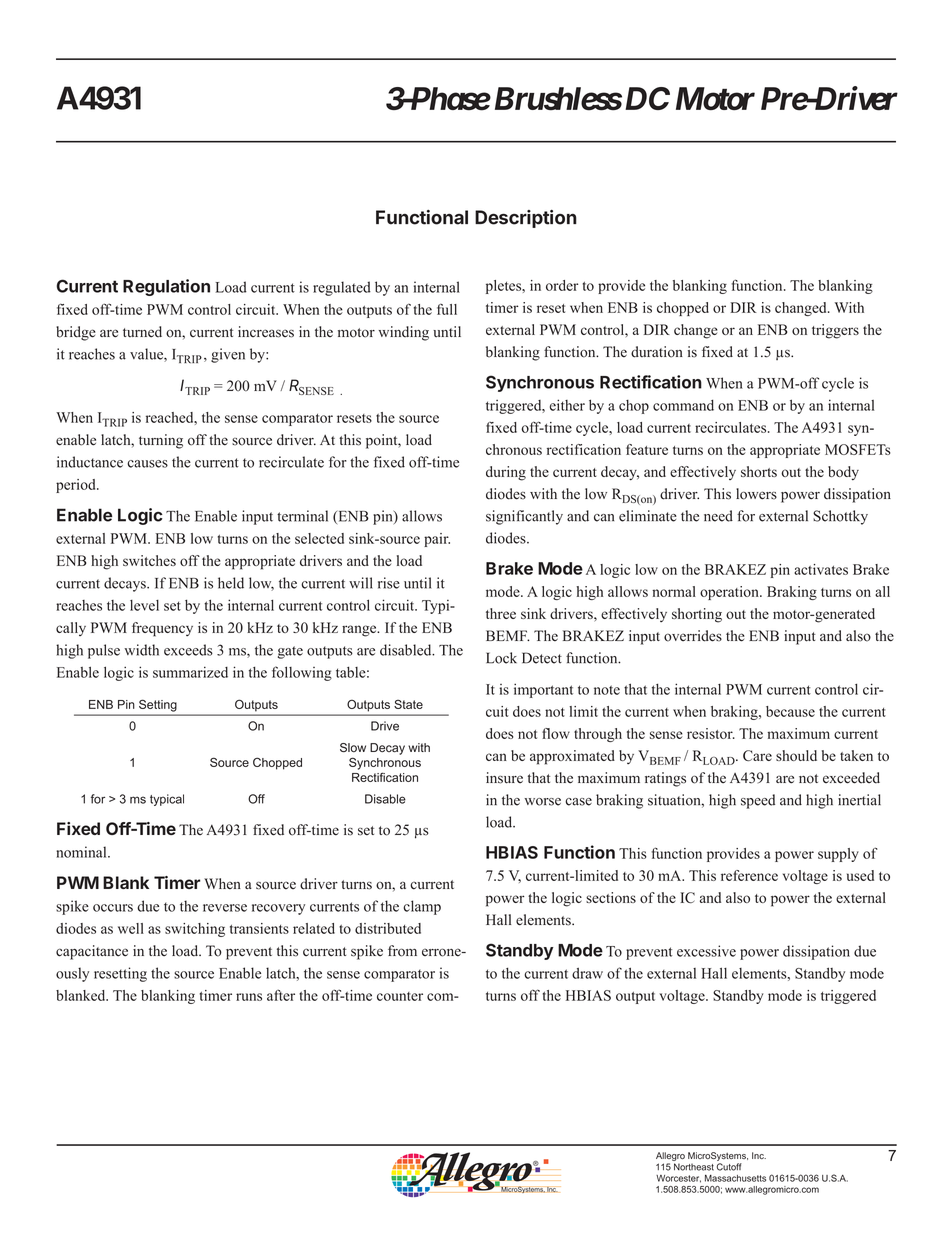 The image size is (952, 1233). What do you see at coordinates (678, 1179) in the image?
I see `Worcester` at bounding box center [678, 1179].
